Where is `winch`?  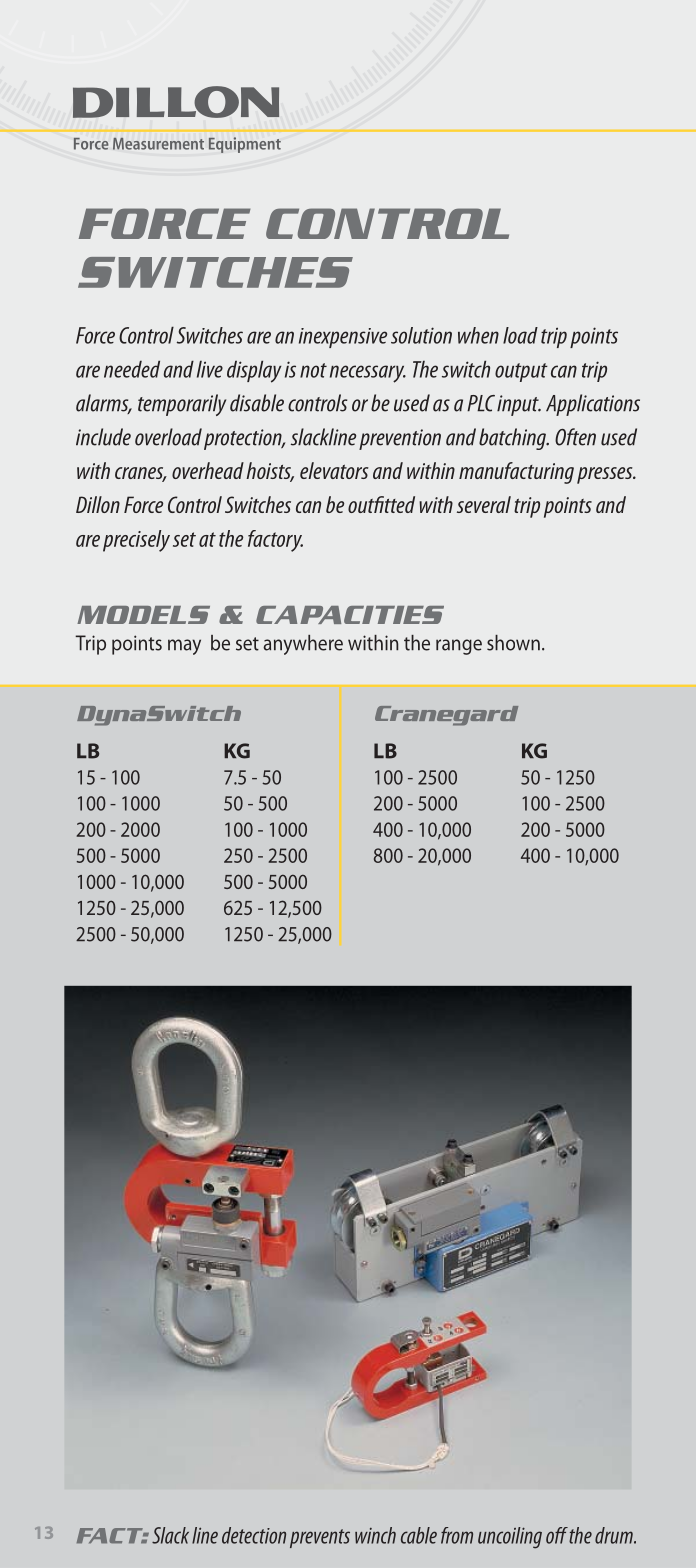
winch is located at coordinates (375, 1535).
